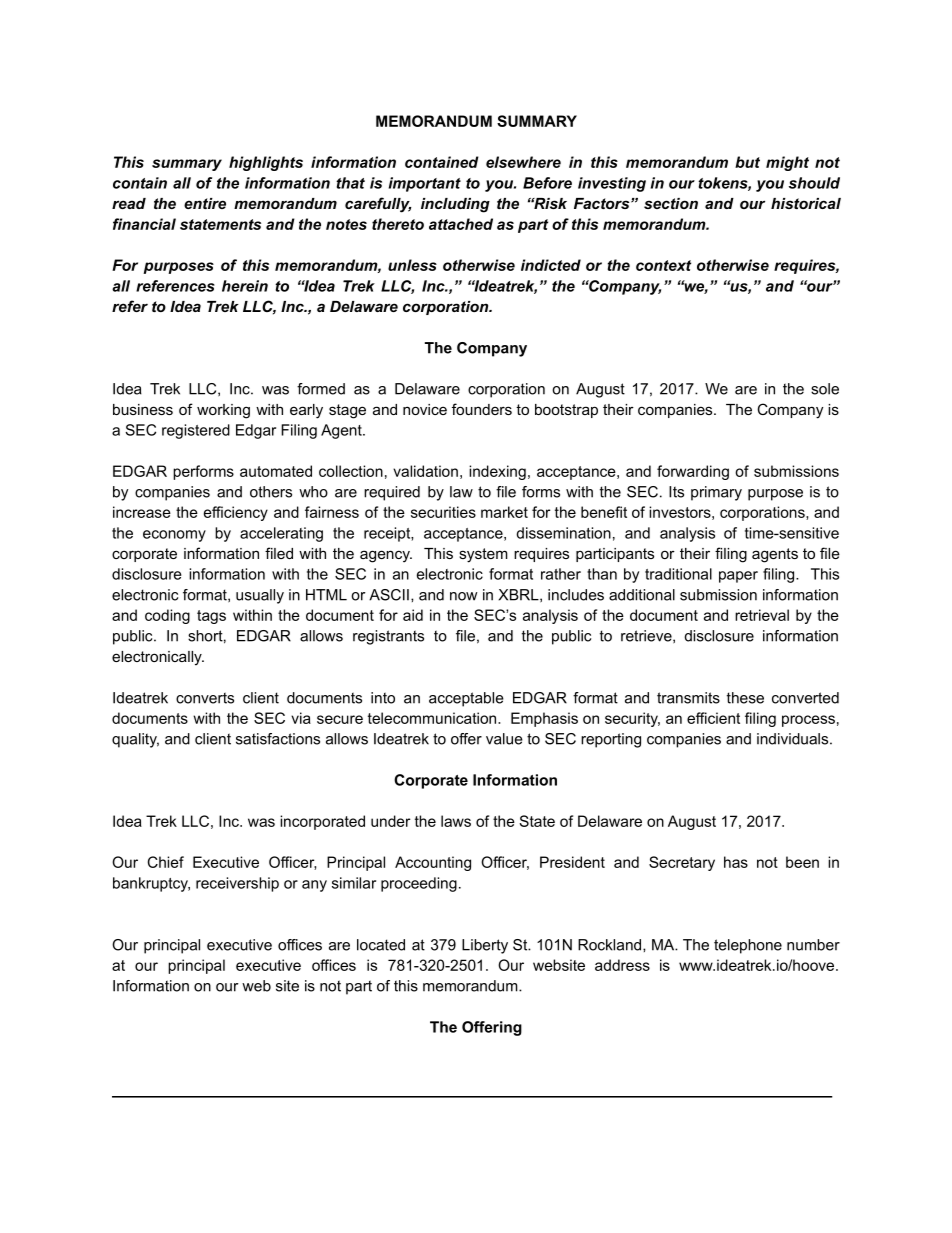 This image has height=1233, width=952. I want to click on system, so click(483, 555).
